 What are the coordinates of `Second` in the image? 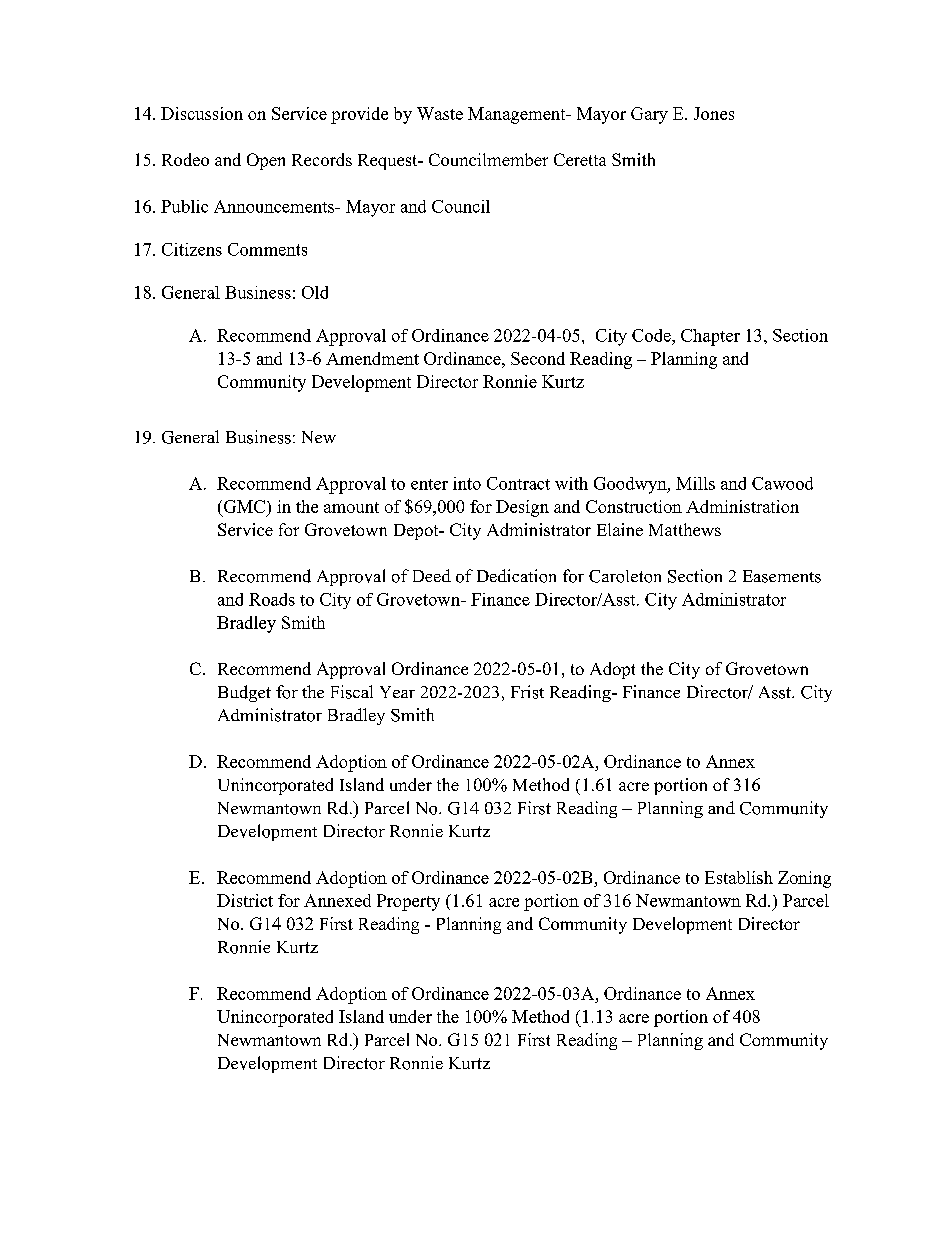 It's located at (538, 358).
